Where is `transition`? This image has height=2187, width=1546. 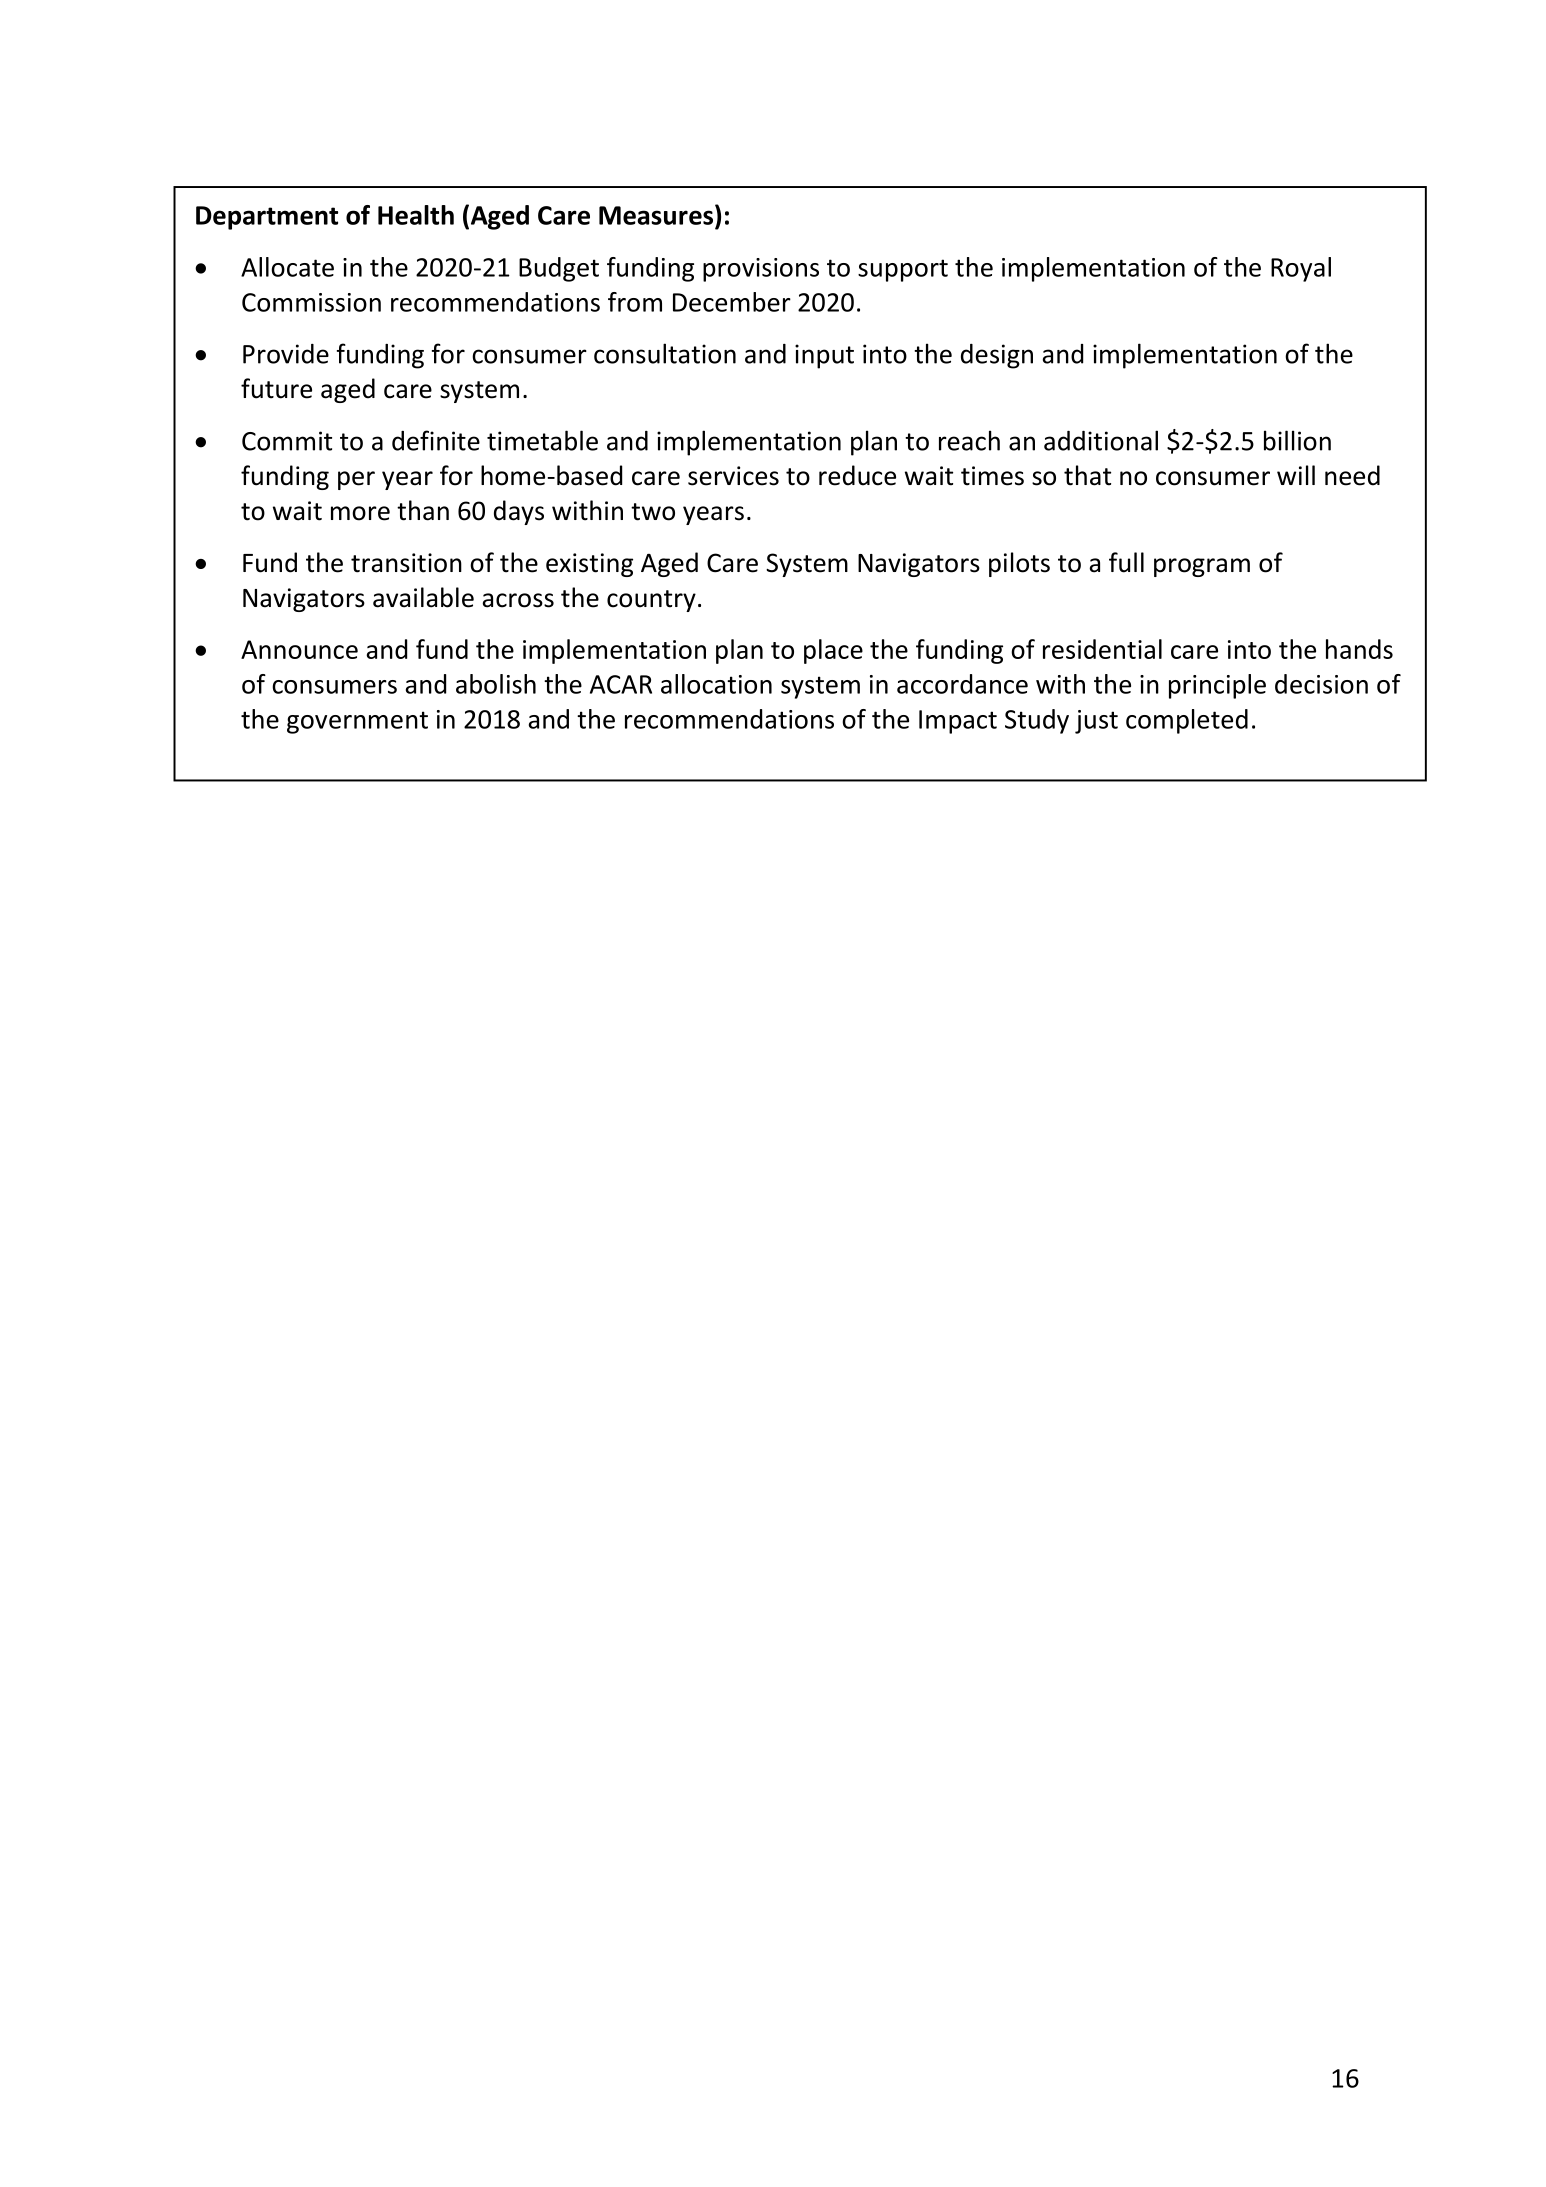
transition is located at coordinates (406, 563).
